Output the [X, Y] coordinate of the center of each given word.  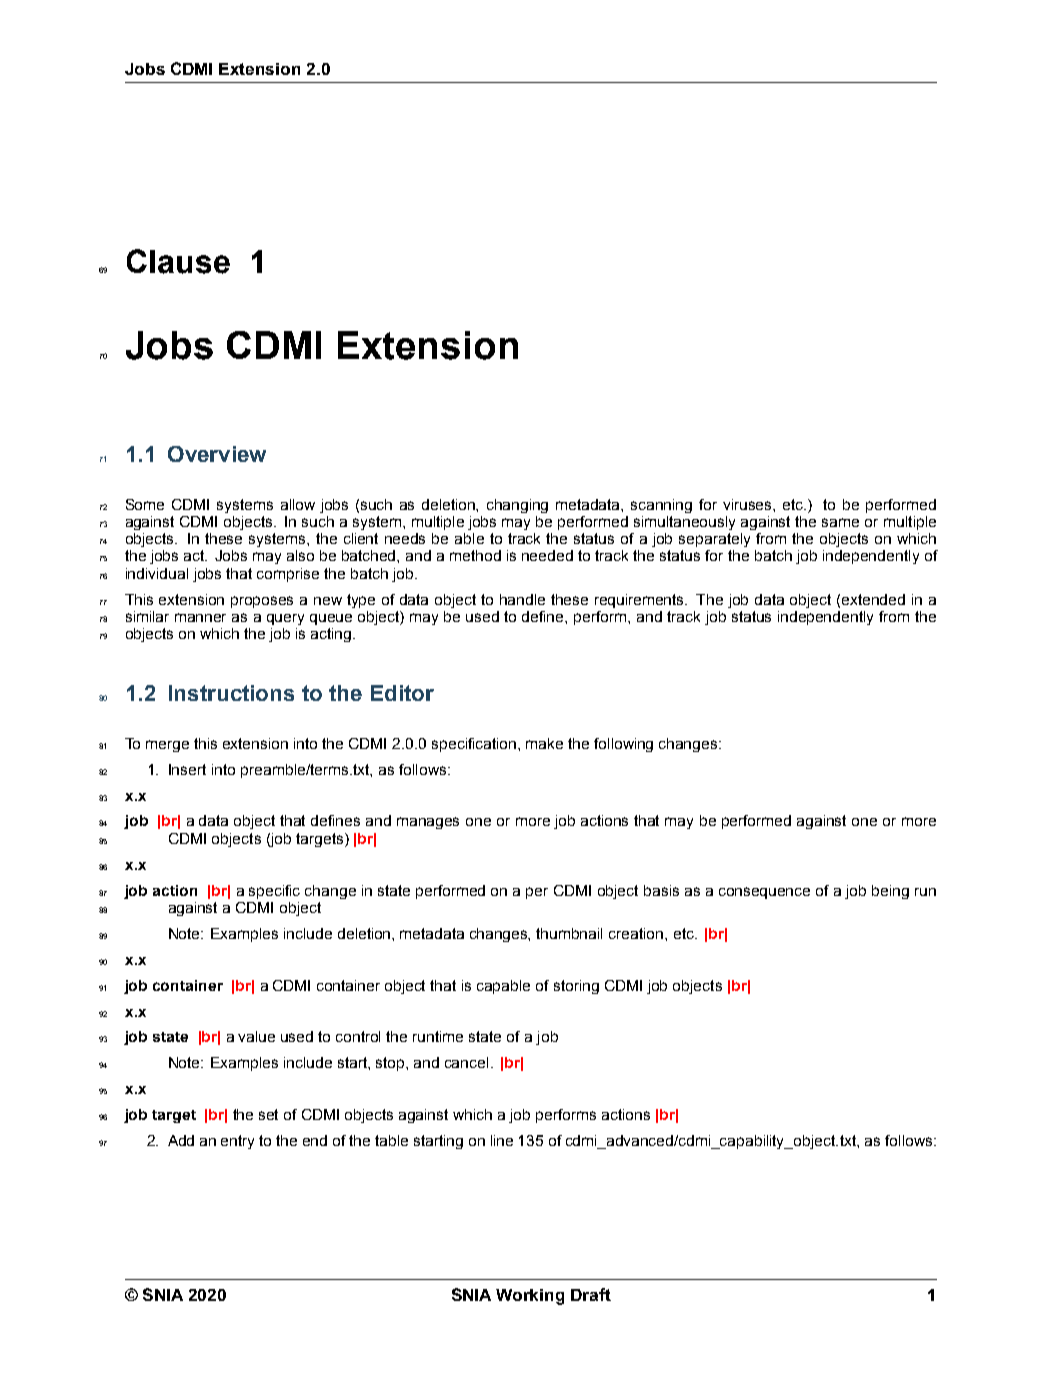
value [256, 1036]
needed [547, 555]
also [300, 555]
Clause [178, 261]
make [544, 743]
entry [237, 1142]
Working [530, 1297]
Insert [187, 769]
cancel [466, 1062]
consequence [764, 893]
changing [517, 506]
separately [714, 540]
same [840, 522]
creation [637, 933]
